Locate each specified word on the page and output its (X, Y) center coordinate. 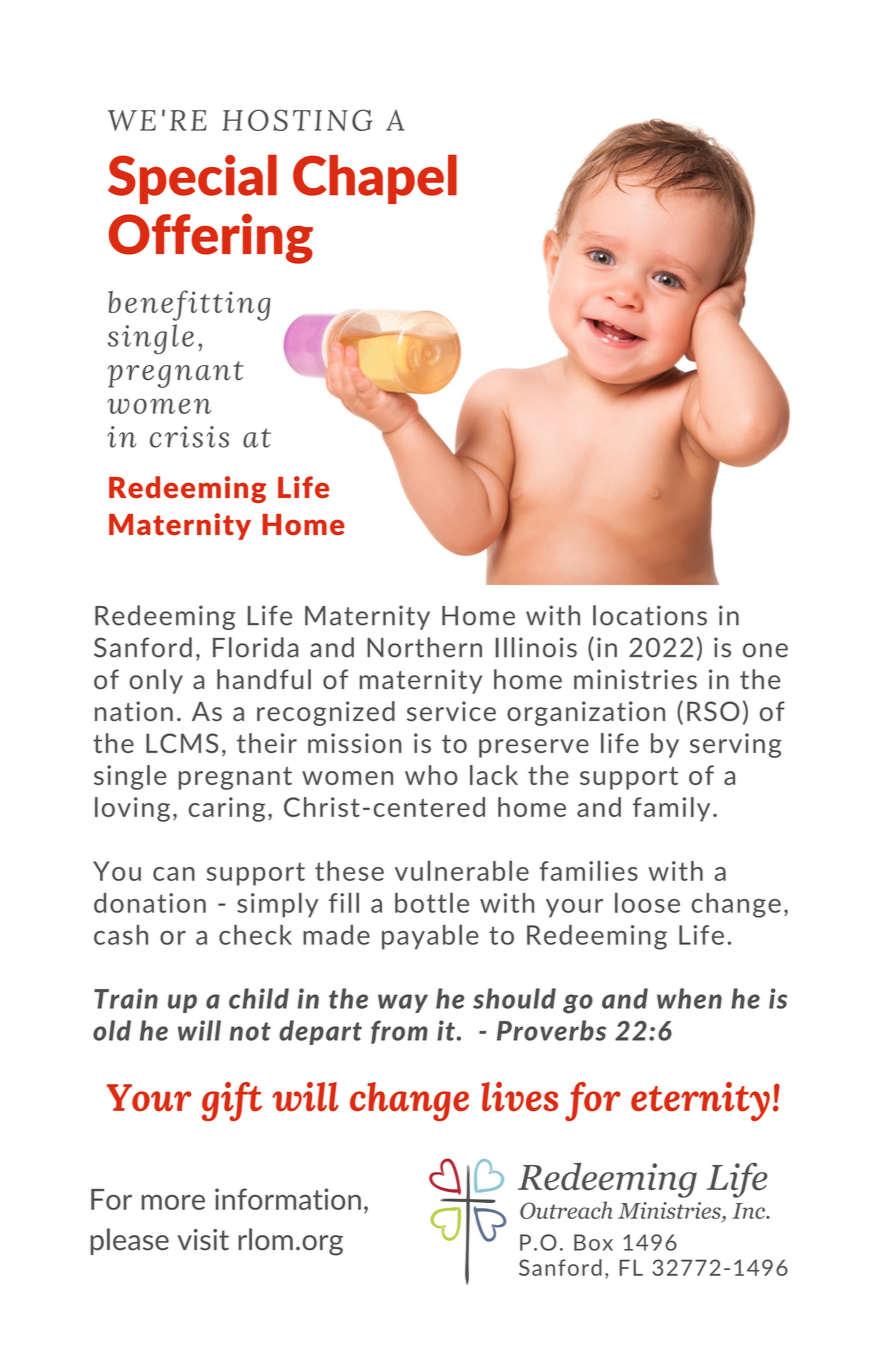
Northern (424, 647)
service (451, 711)
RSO (713, 711)
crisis (189, 437)
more (173, 1202)
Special (192, 179)
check (255, 935)
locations (650, 615)
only (156, 681)
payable (430, 937)
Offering (211, 238)
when (689, 998)
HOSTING (297, 120)
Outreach (566, 1210)
